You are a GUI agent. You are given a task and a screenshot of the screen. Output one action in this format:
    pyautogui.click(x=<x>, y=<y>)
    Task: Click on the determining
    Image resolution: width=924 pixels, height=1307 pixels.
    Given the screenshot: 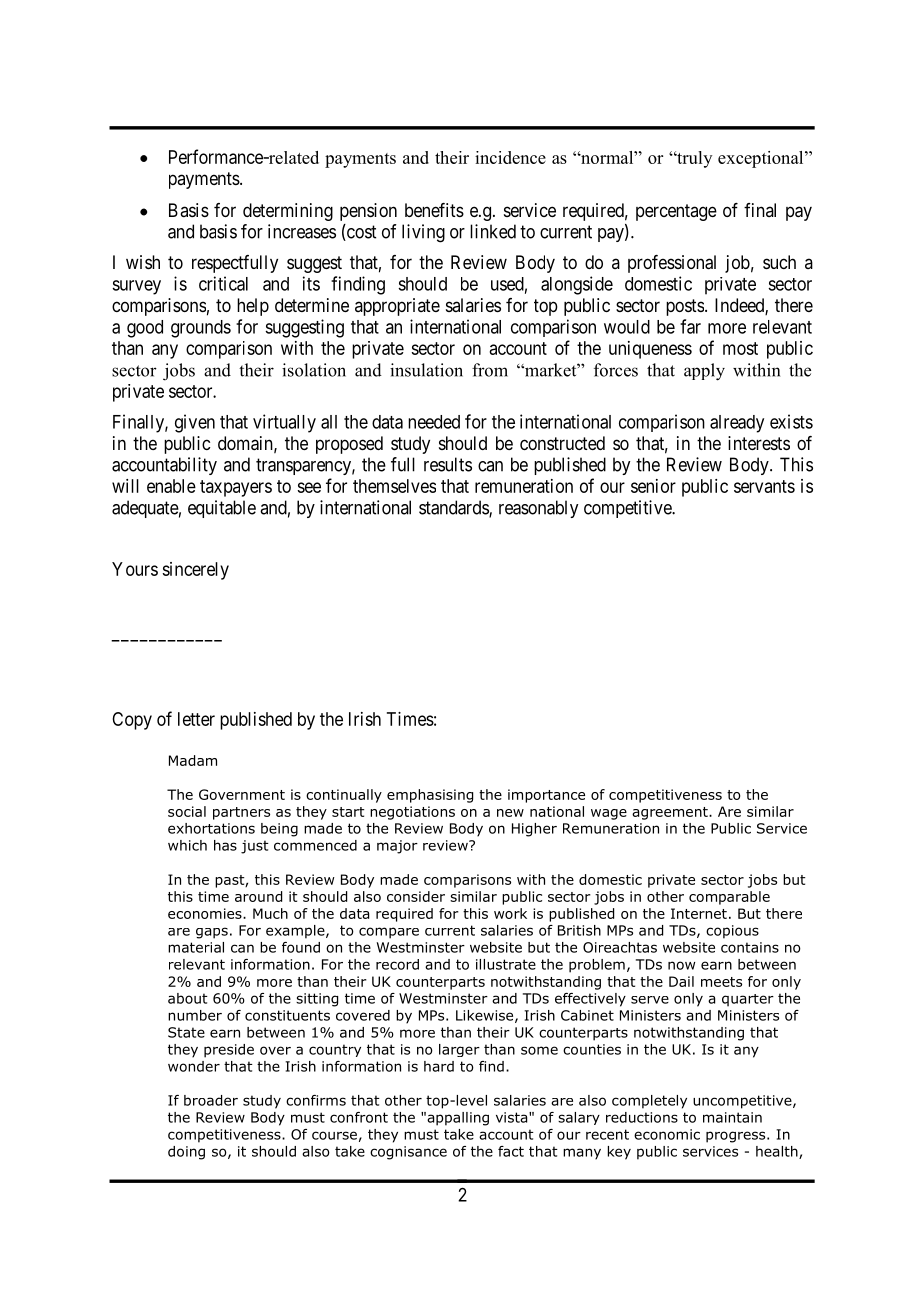 What is the action you would take?
    pyautogui.click(x=288, y=212)
